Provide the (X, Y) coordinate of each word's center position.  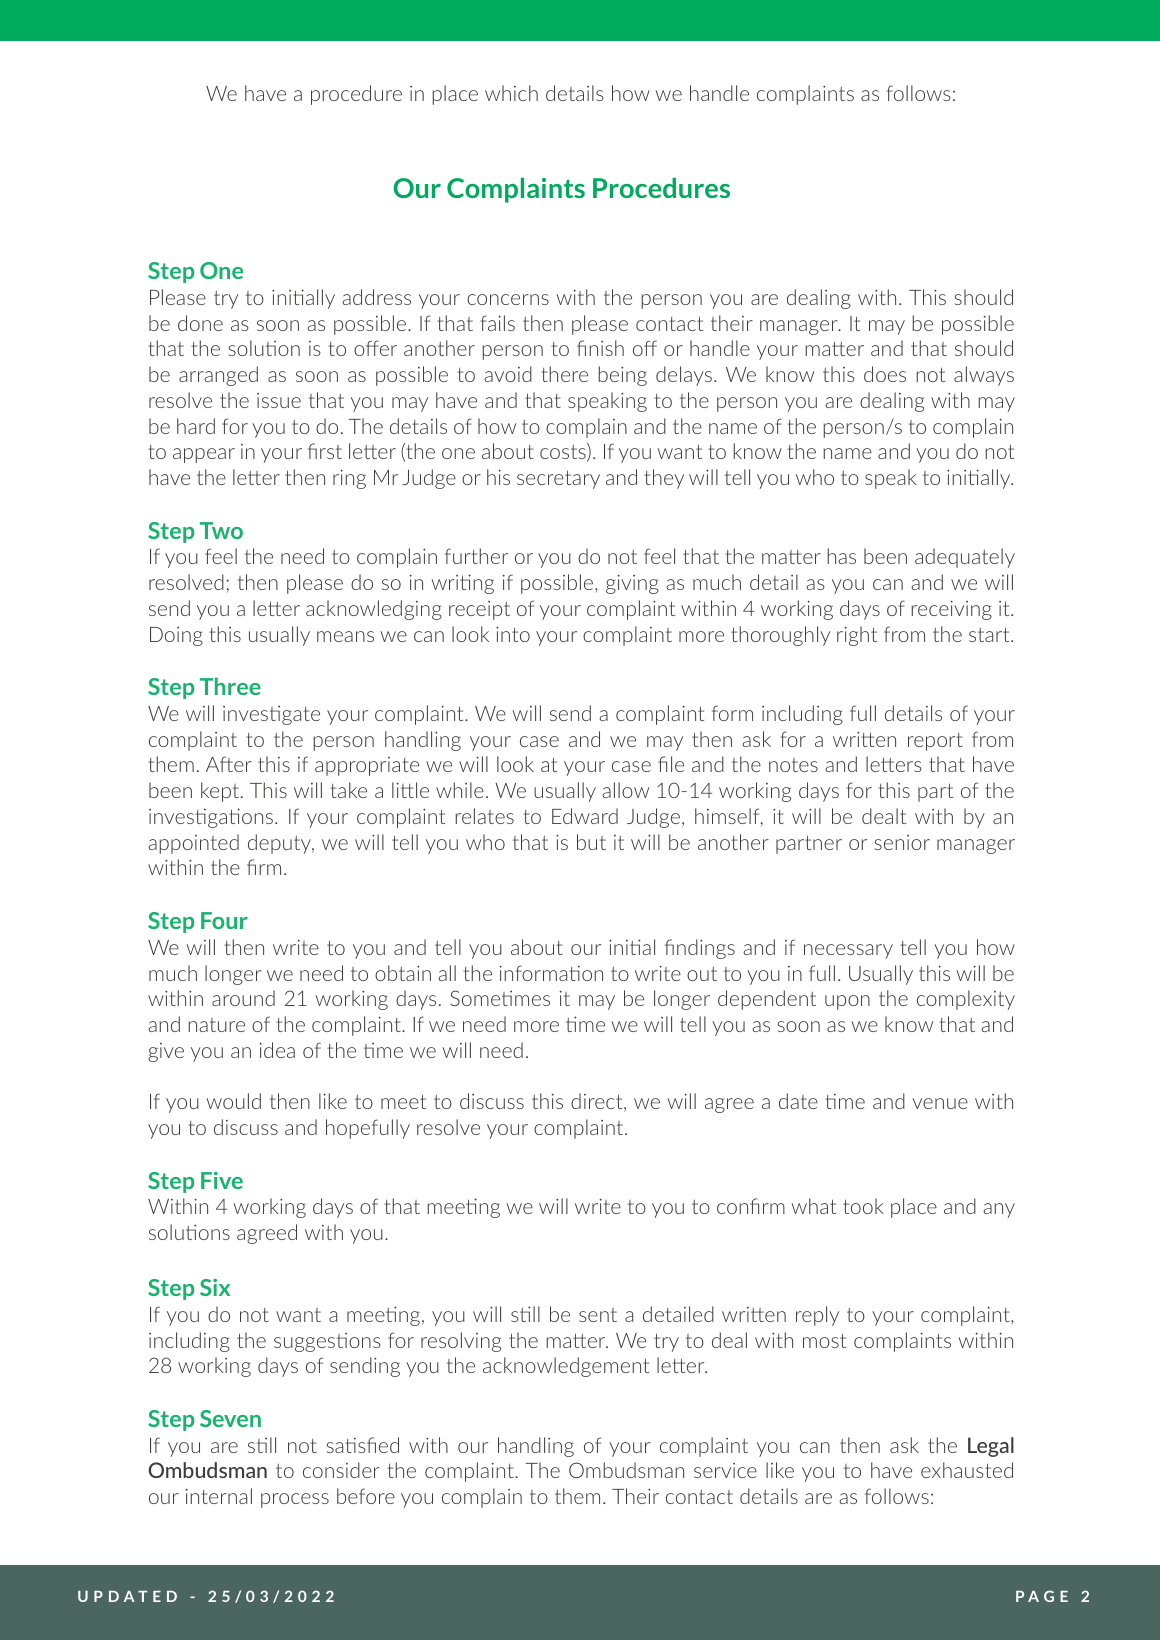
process (295, 1500)
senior (902, 842)
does (885, 374)
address (376, 297)
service (725, 1470)
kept (221, 792)
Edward (585, 816)
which (511, 93)
